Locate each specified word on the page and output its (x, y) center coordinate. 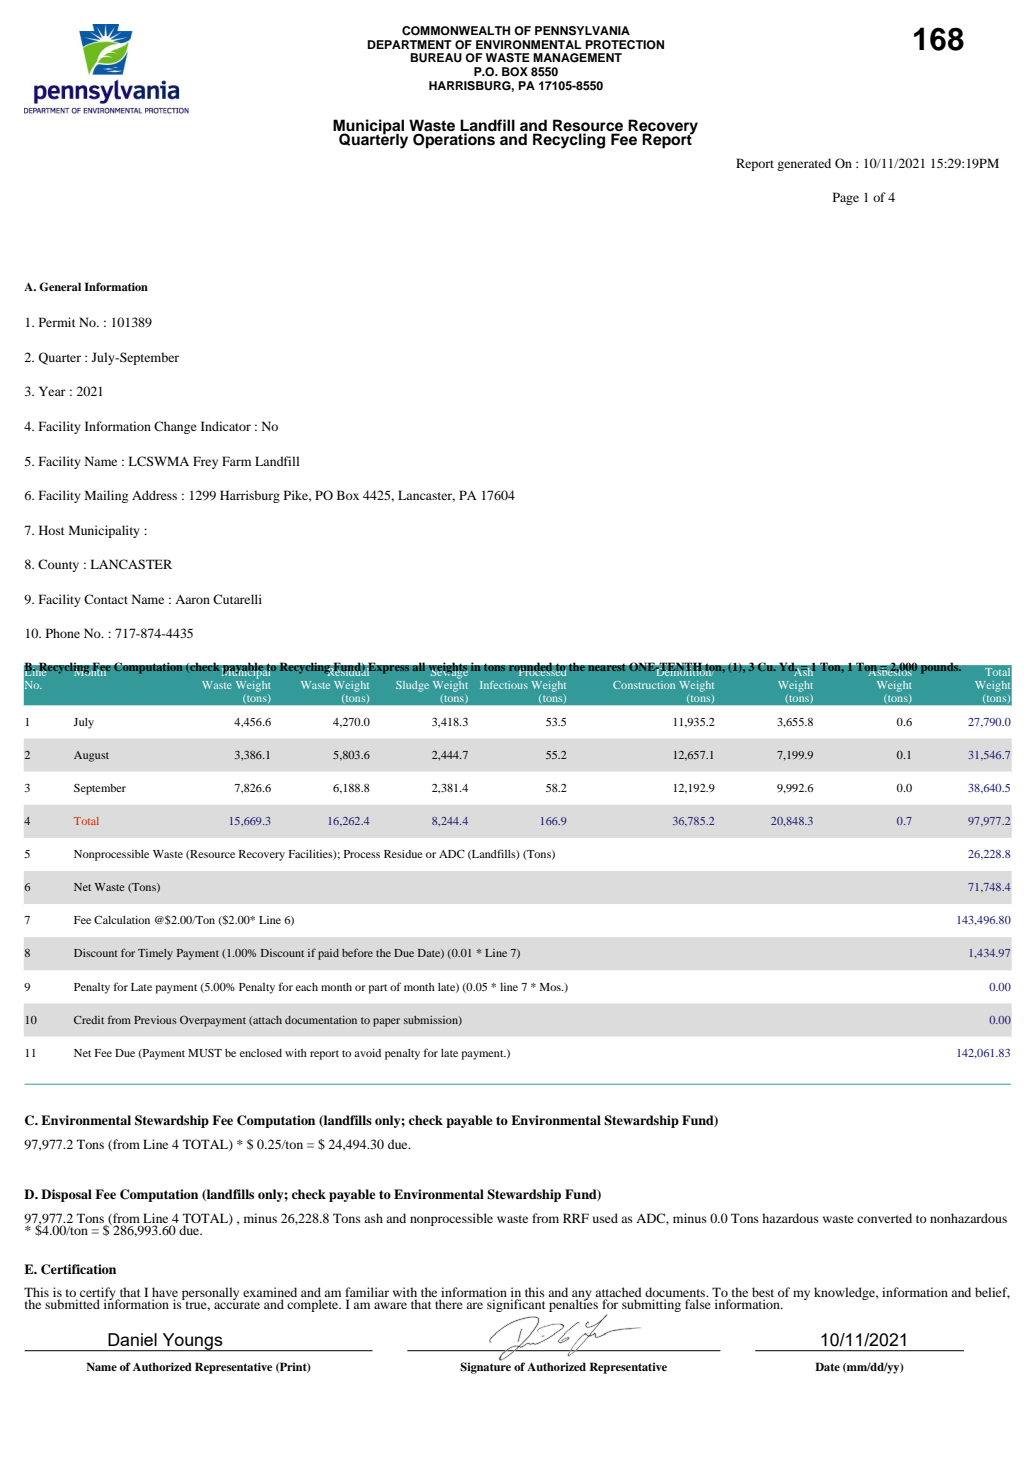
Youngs (192, 1342)
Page (846, 198)
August (91, 756)
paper (386, 1022)
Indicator (226, 426)
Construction (644, 685)
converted (884, 1218)
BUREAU (436, 58)
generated (804, 164)
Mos (551, 987)
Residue (403, 854)
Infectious (504, 685)
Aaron (192, 599)
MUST (205, 1053)
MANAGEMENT (577, 58)
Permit (57, 322)
